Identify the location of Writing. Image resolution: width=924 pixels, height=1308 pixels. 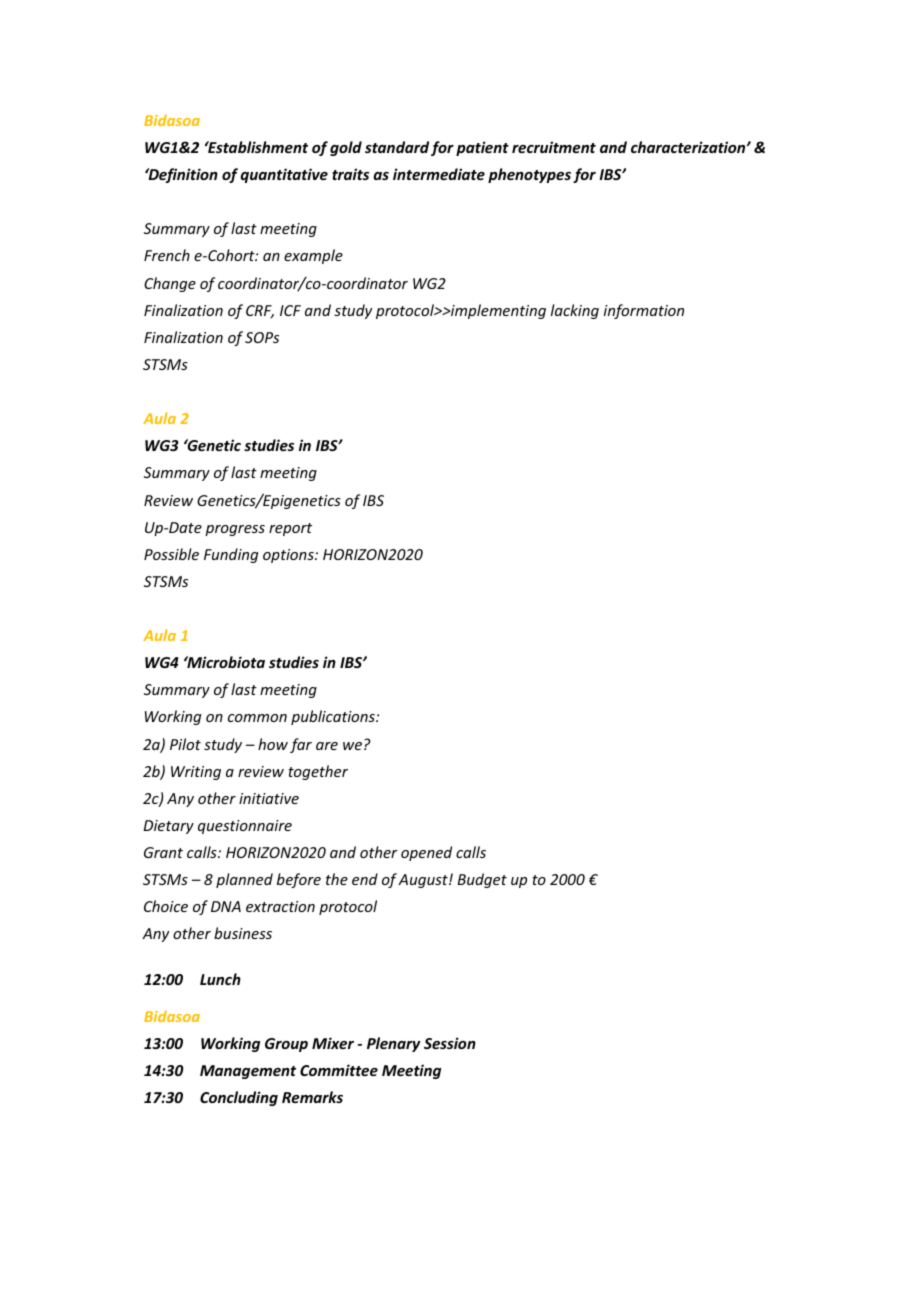
(196, 773).
